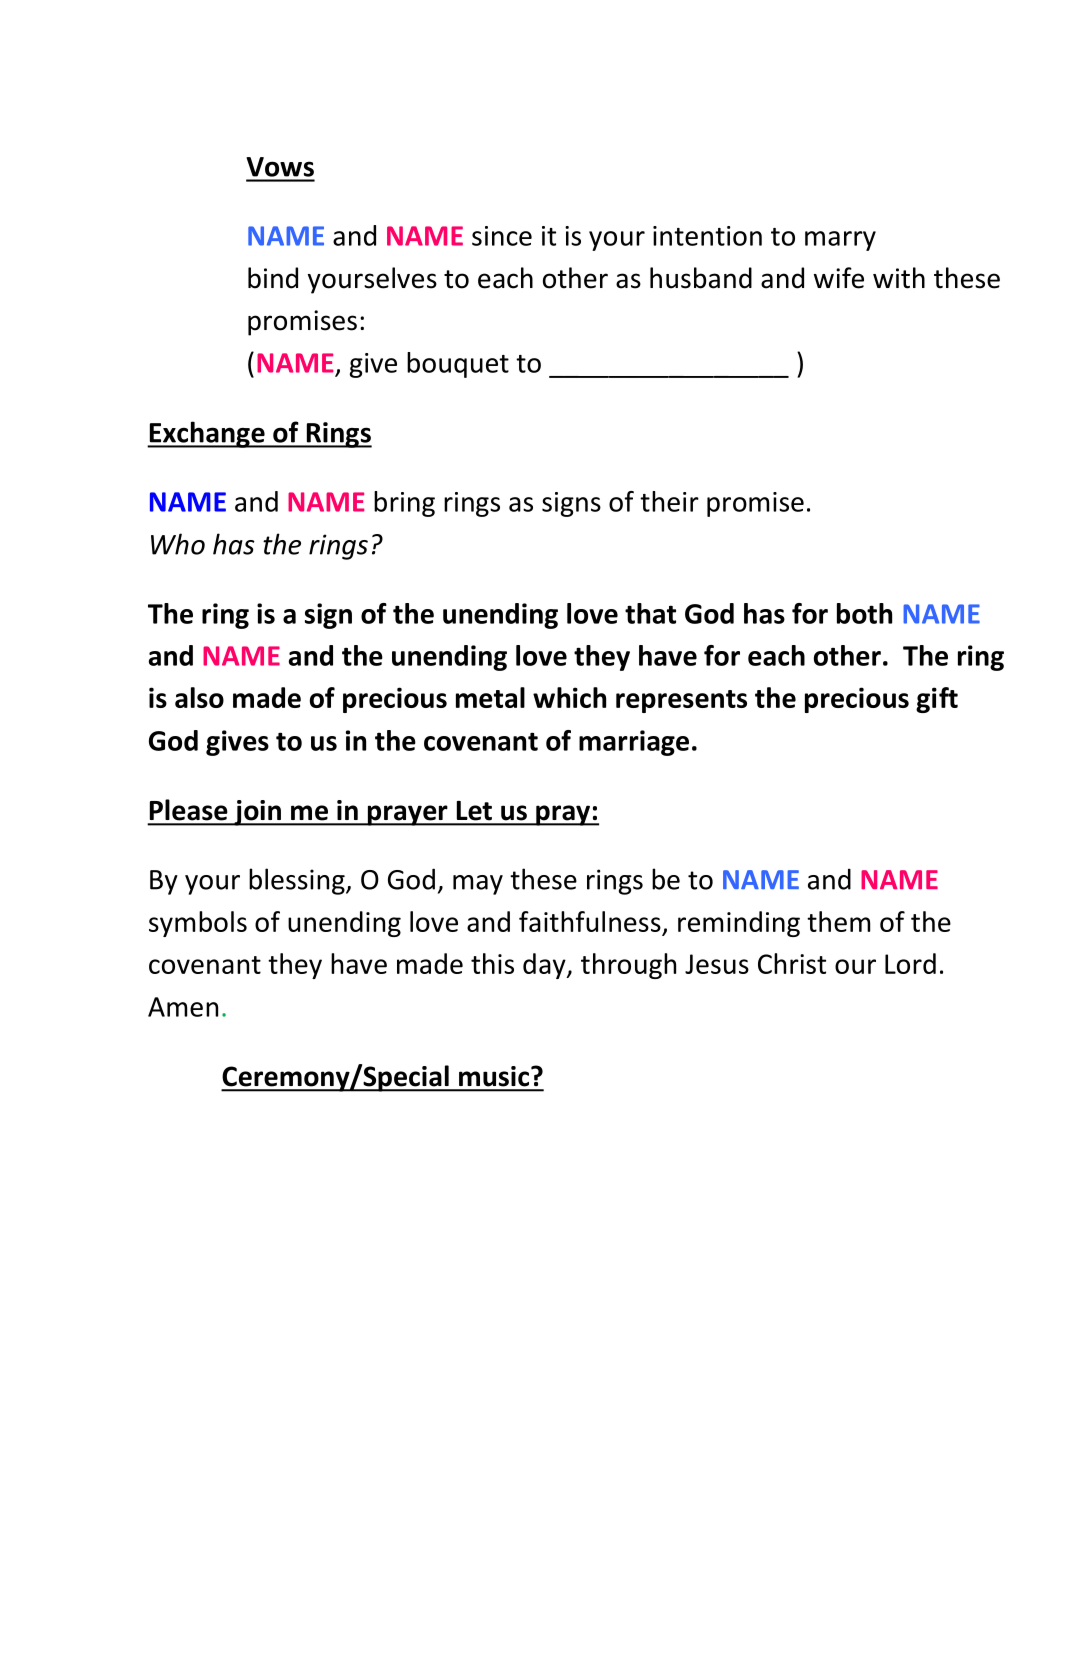  What do you see at coordinates (207, 434) in the document?
I see `Exchange` at bounding box center [207, 434].
